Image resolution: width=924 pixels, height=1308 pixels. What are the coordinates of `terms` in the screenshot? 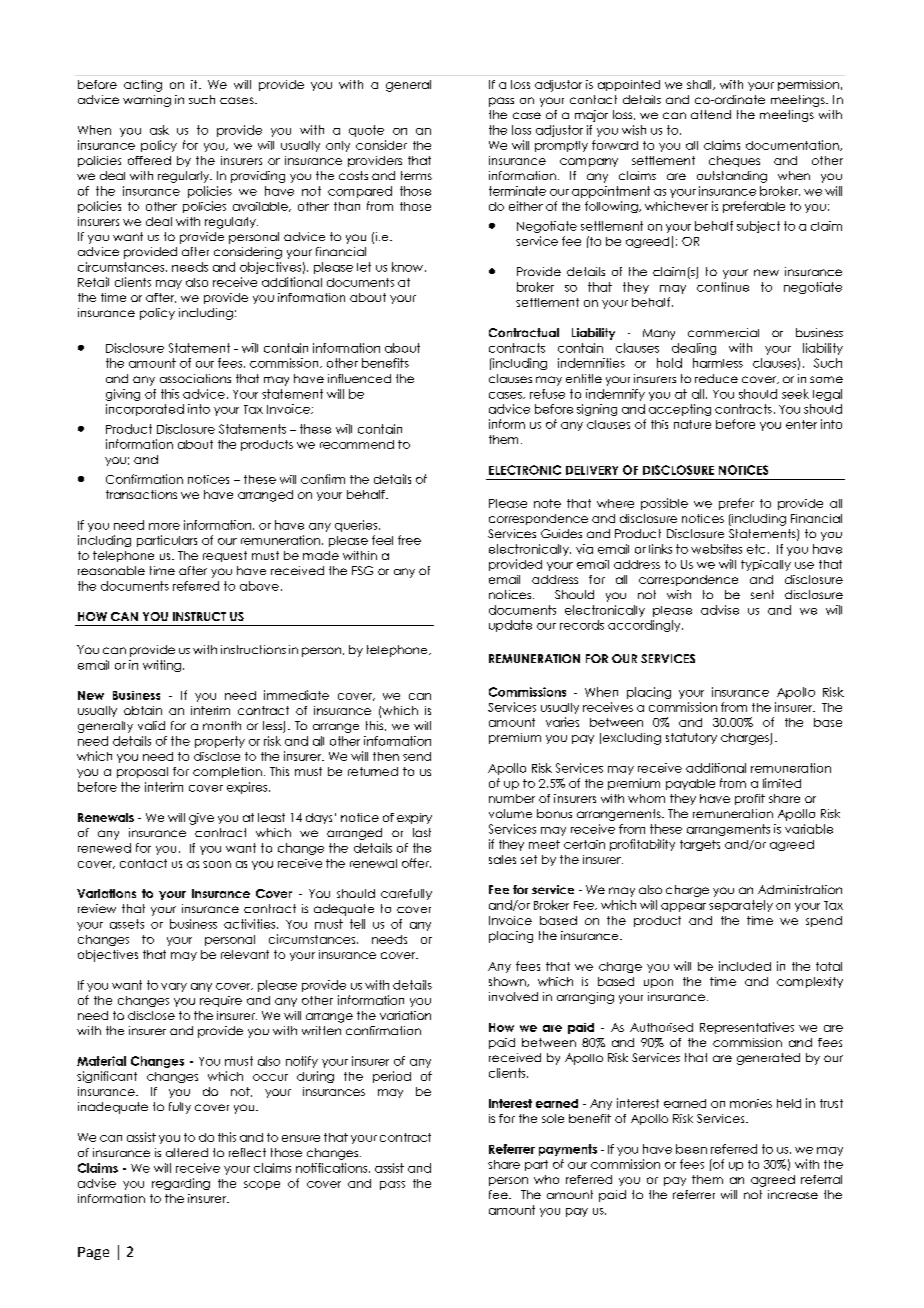 It's located at (416, 175).
